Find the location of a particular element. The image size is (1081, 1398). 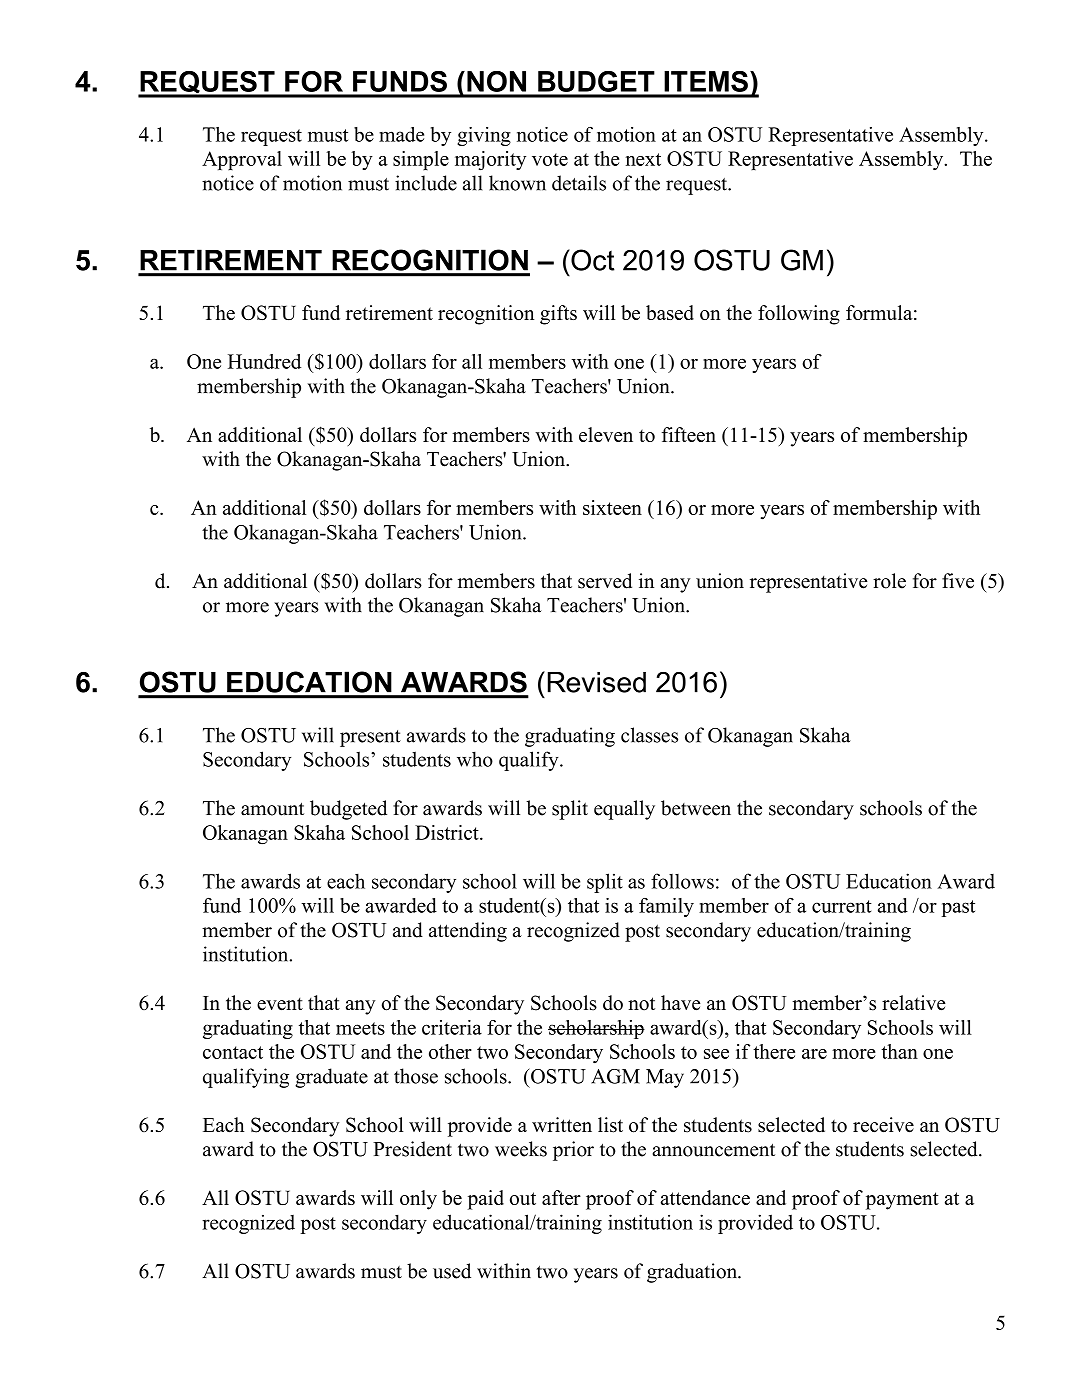

fifteen is located at coordinates (689, 434).
